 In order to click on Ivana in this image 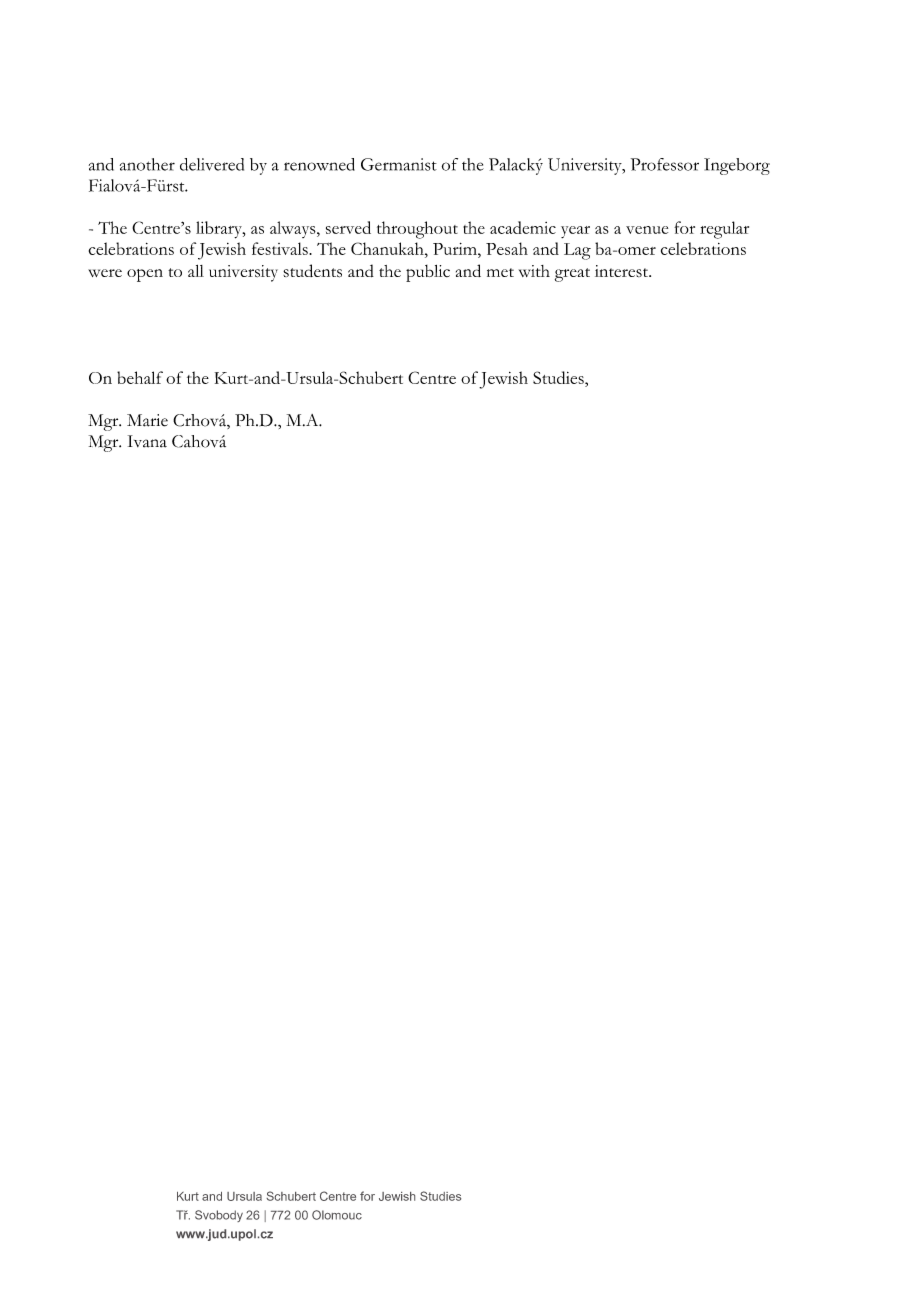, I will do `click(147, 441)`.
